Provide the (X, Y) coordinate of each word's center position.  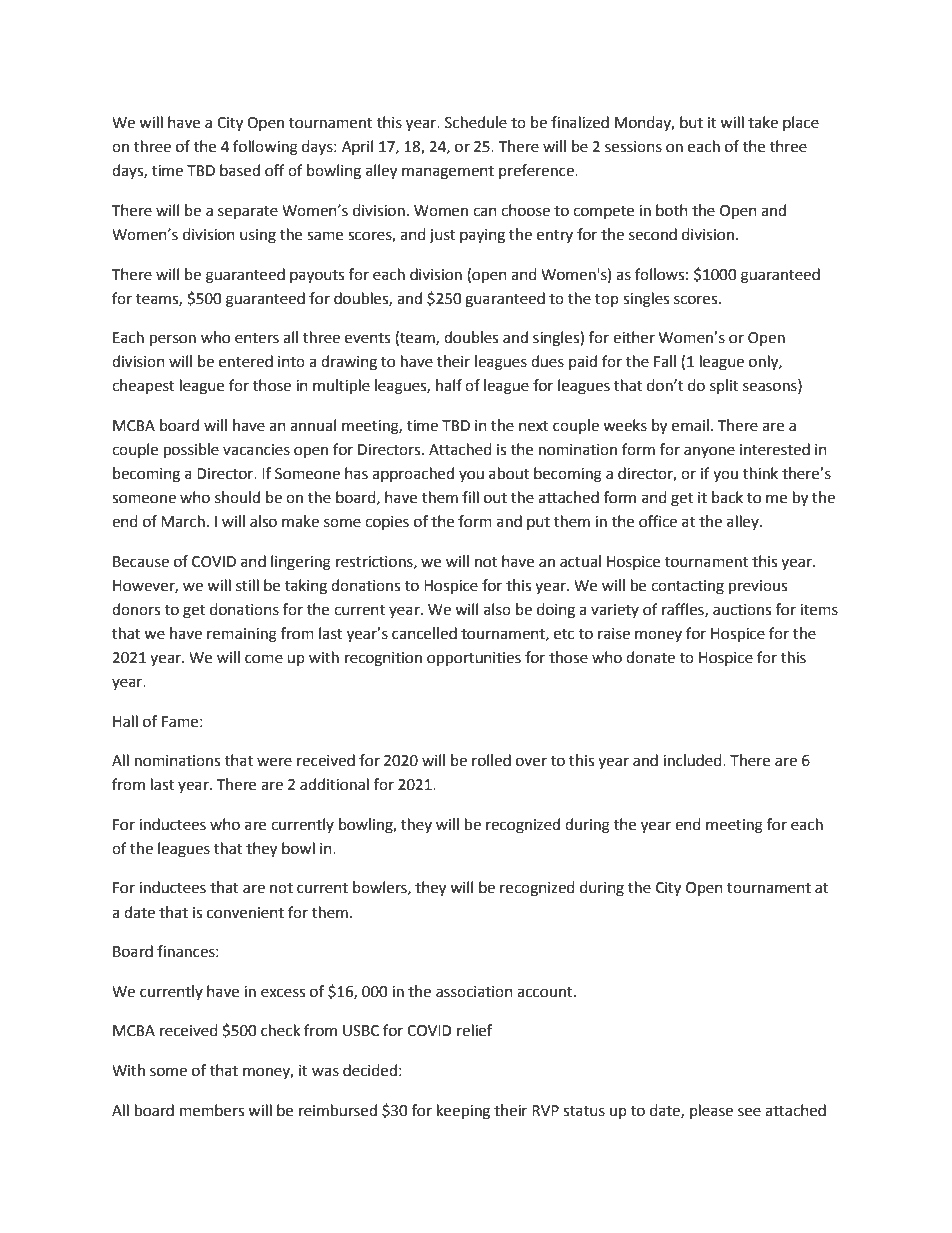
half (449, 385)
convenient (245, 913)
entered (246, 361)
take (763, 122)
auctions (742, 610)
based (240, 170)
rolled (491, 760)
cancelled (424, 633)
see (749, 1112)
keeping (463, 1112)
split (724, 386)
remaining (242, 635)
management (448, 173)
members (212, 1110)
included (693, 760)
